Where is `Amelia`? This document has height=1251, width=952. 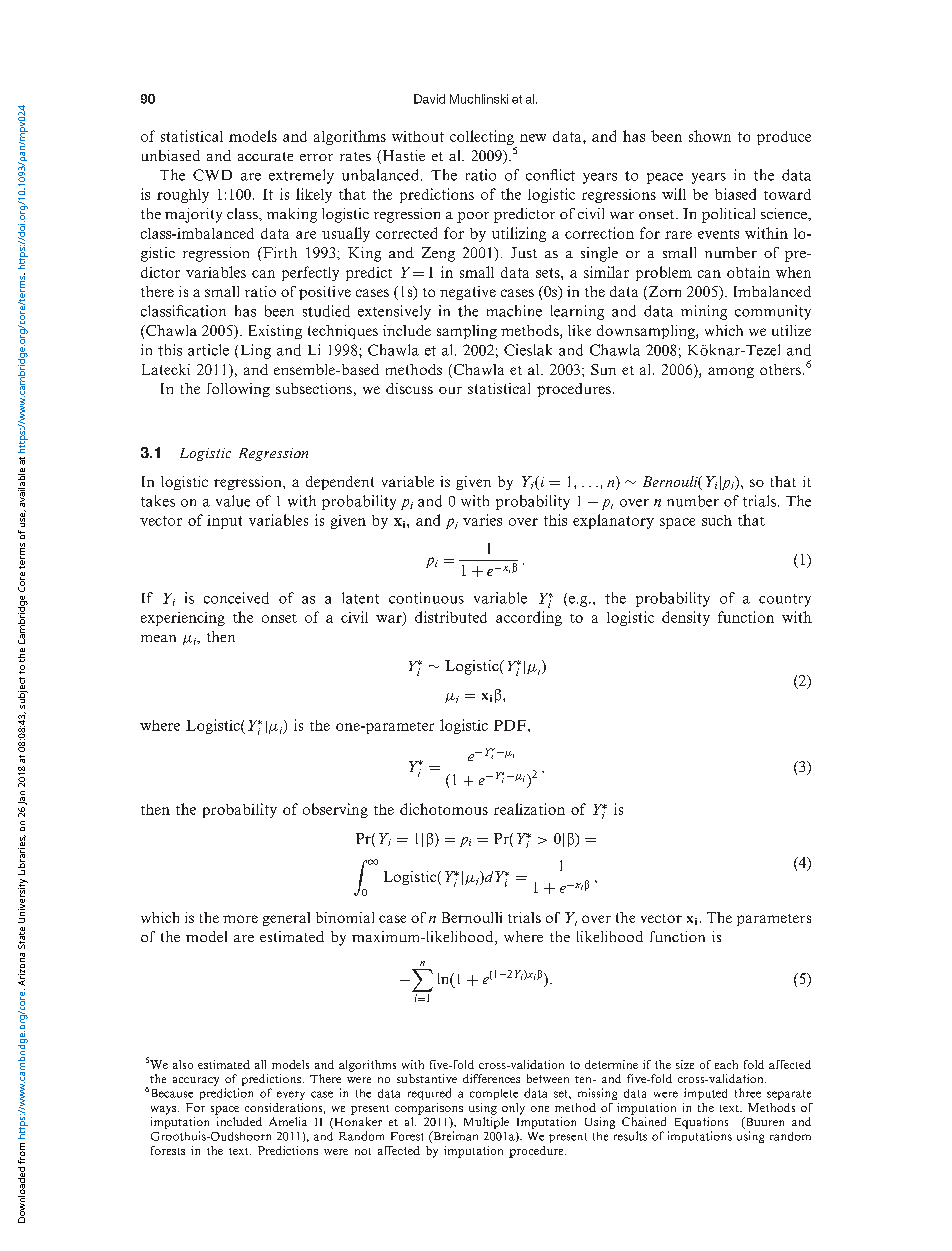 Amelia is located at coordinates (288, 1121).
